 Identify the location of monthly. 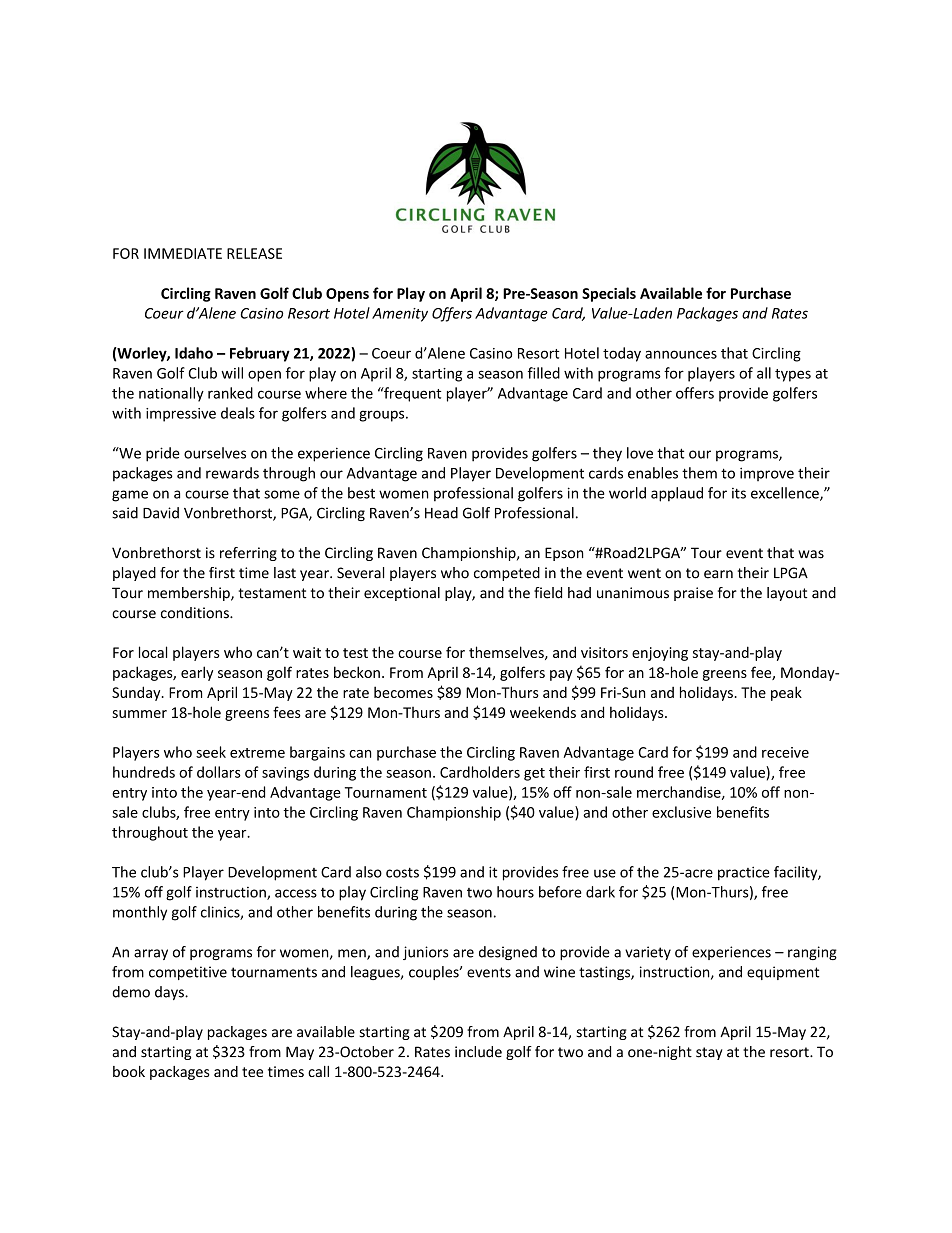
(140, 913).
